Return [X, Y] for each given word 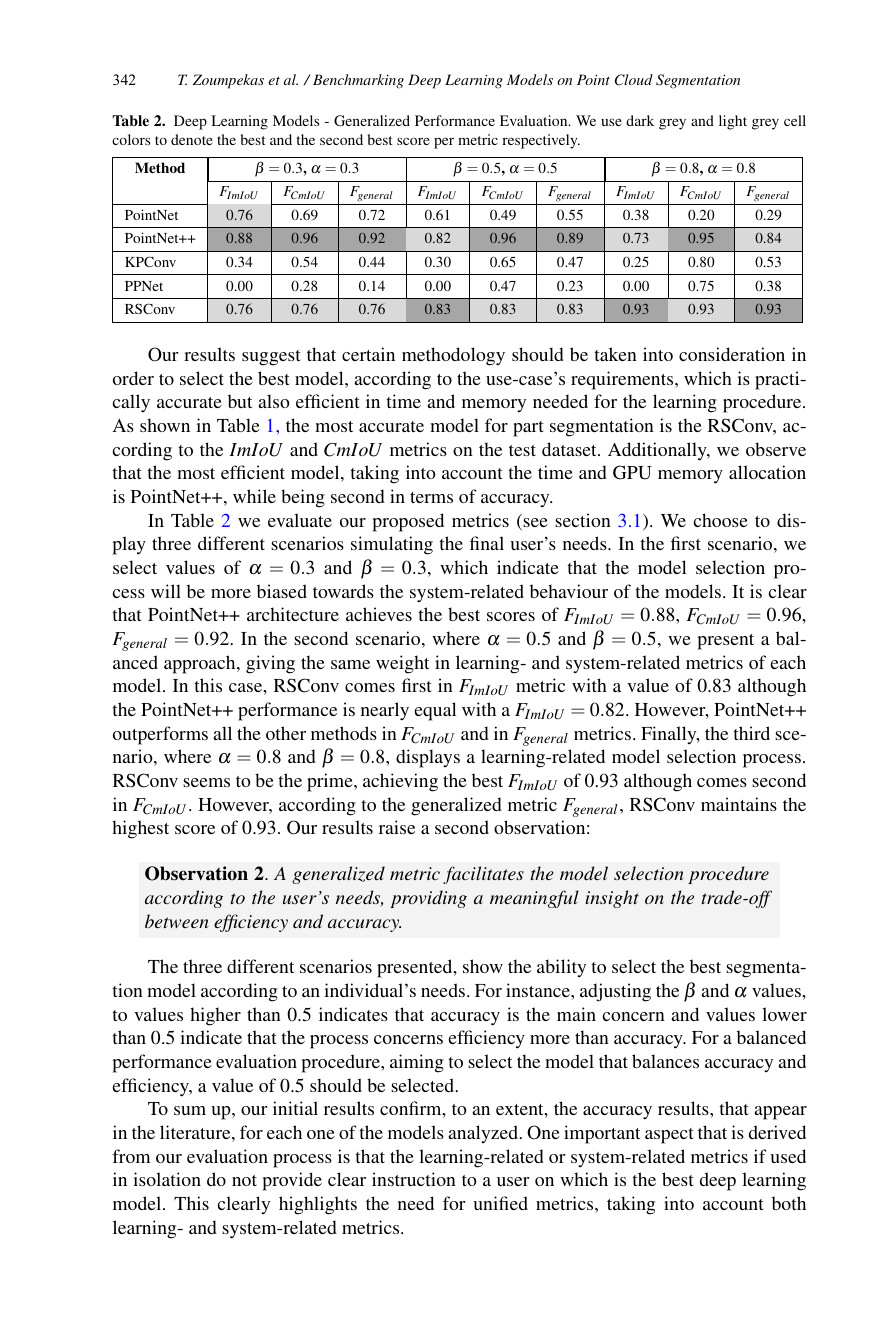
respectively [541, 141]
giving [270, 664]
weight [402, 664]
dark [640, 120]
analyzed [484, 1134]
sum [190, 1110]
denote [192, 139]
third [751, 733]
